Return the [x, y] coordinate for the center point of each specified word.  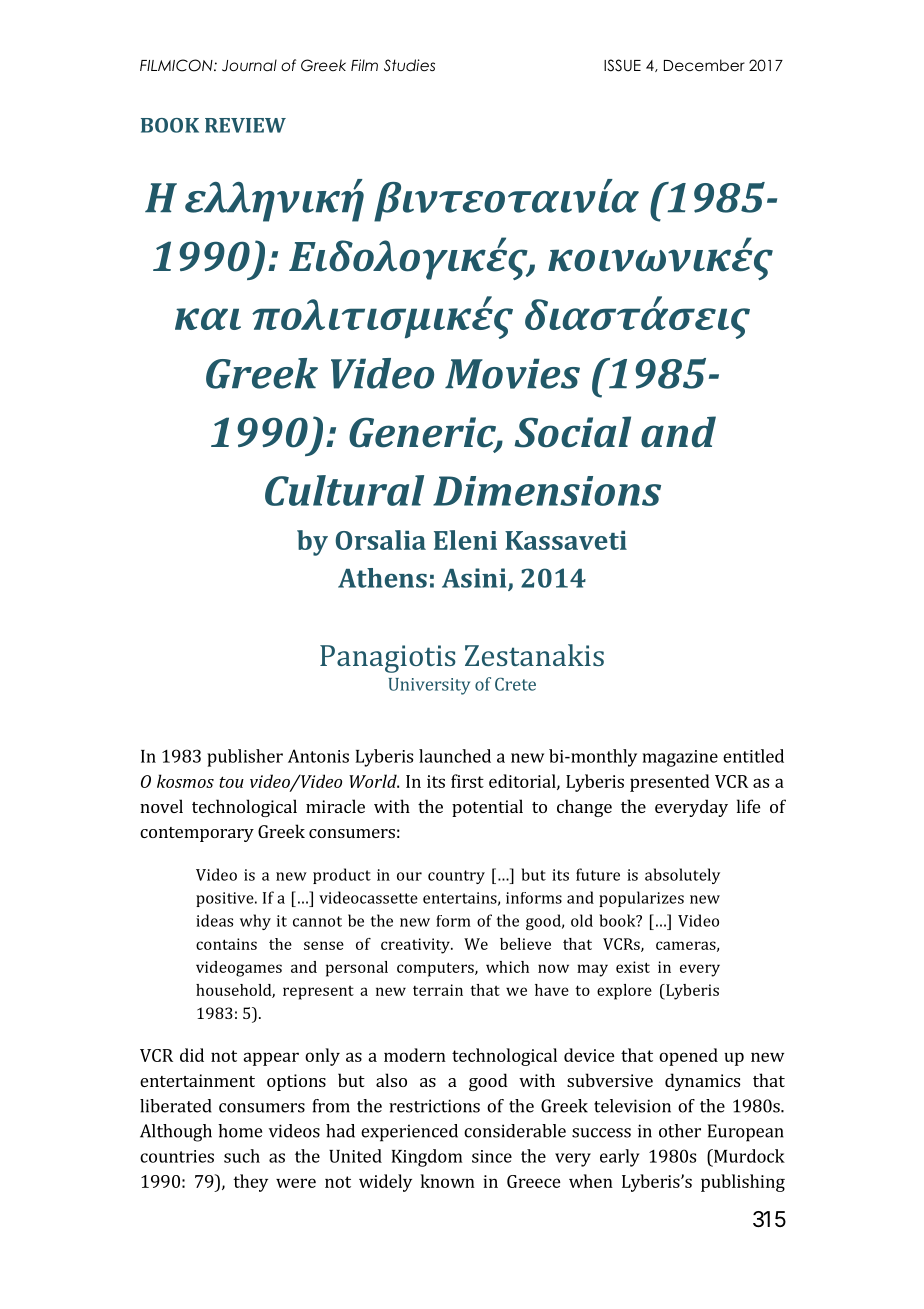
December [704, 65]
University [429, 686]
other [680, 1131]
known [448, 1181]
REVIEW [245, 125]
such [242, 1156]
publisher [245, 758]
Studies [409, 65]
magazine [680, 758]
